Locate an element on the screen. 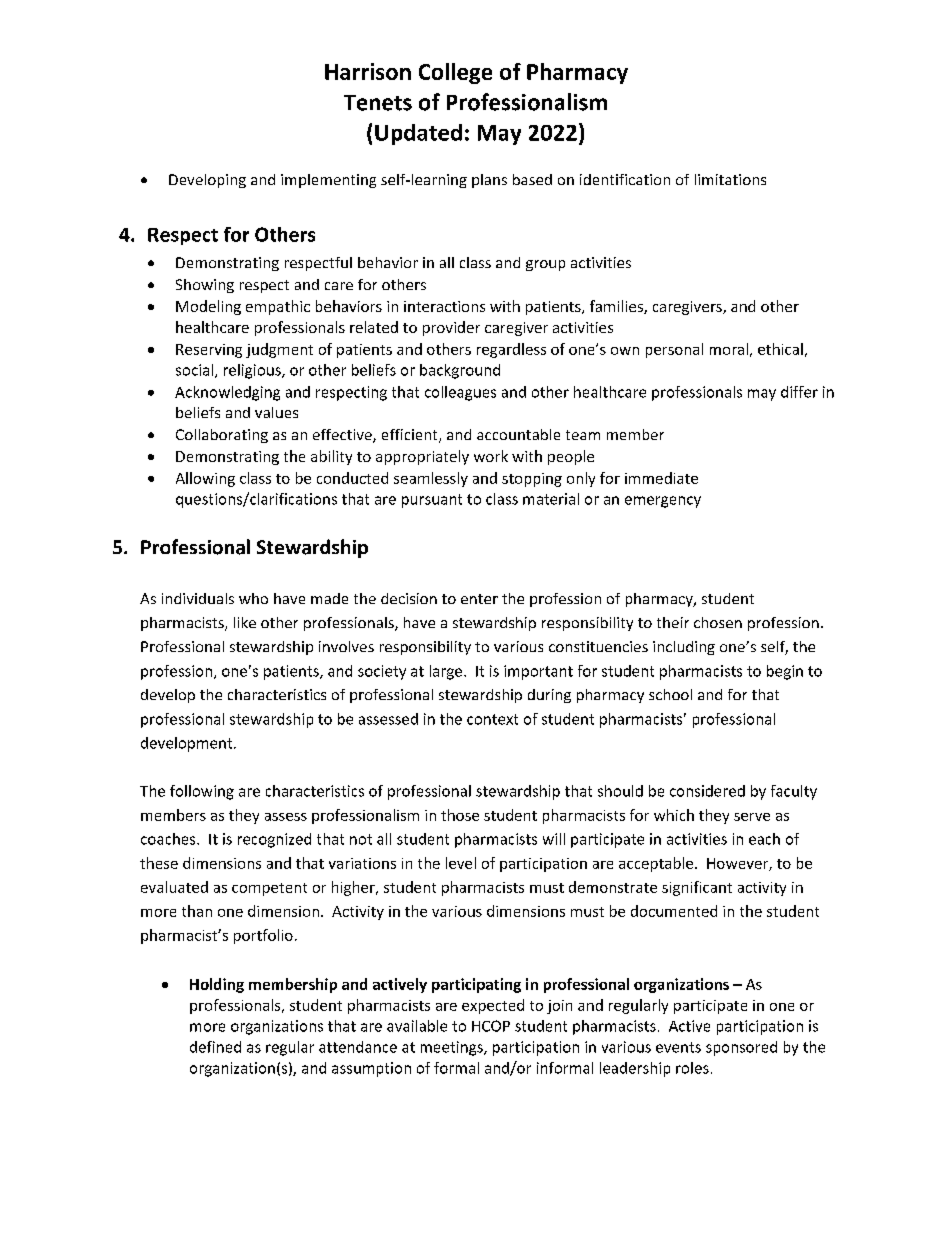 The image size is (952, 1233). colleagues is located at coordinates (460, 393).
